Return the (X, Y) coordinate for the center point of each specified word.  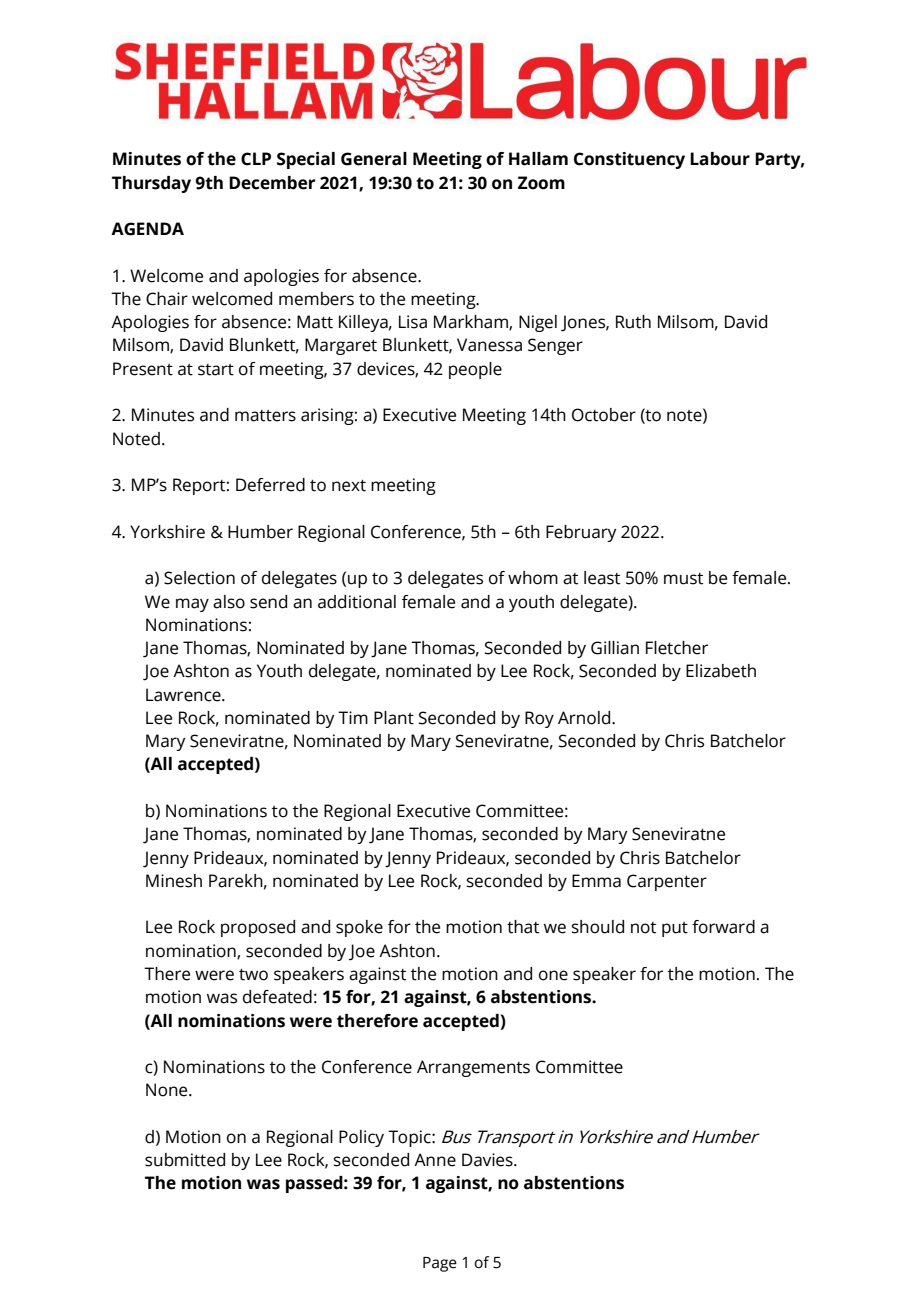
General (374, 159)
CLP (256, 159)
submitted (185, 1160)
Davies (488, 1160)
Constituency (629, 160)
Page (440, 1264)
